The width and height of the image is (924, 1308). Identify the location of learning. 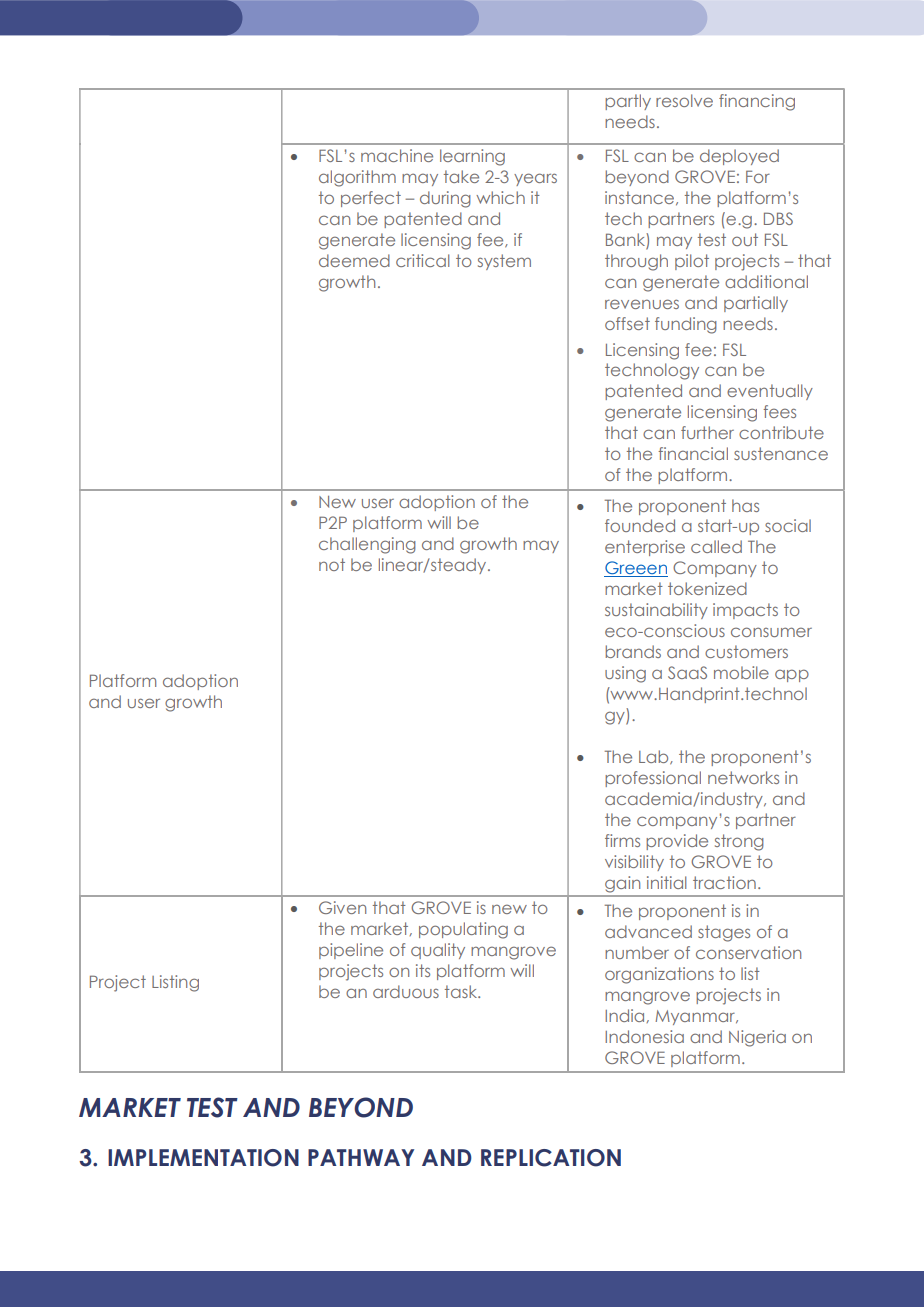
(472, 157).
